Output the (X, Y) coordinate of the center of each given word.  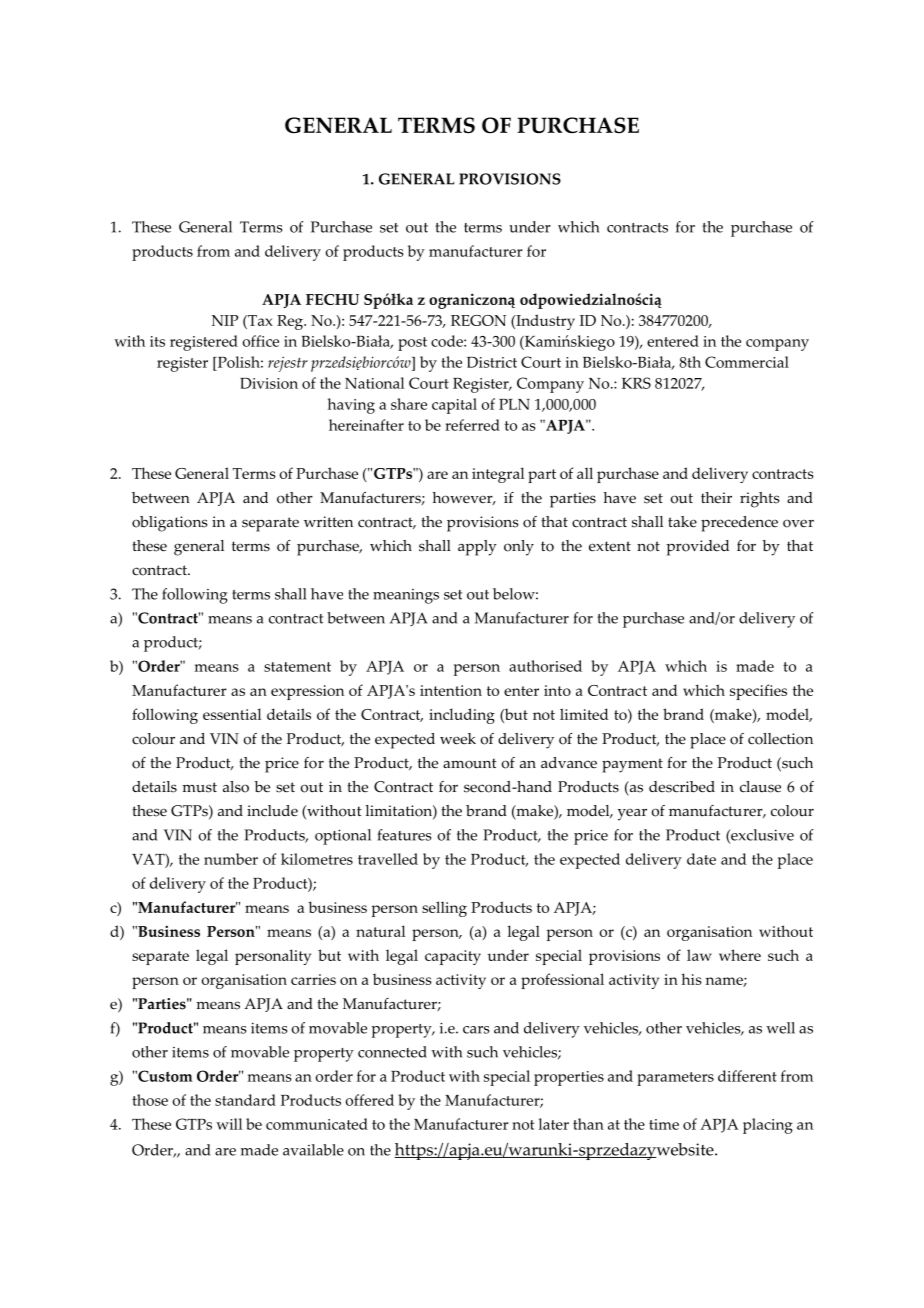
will (229, 1124)
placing (768, 1126)
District (492, 362)
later (554, 1124)
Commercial (747, 362)
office (261, 341)
